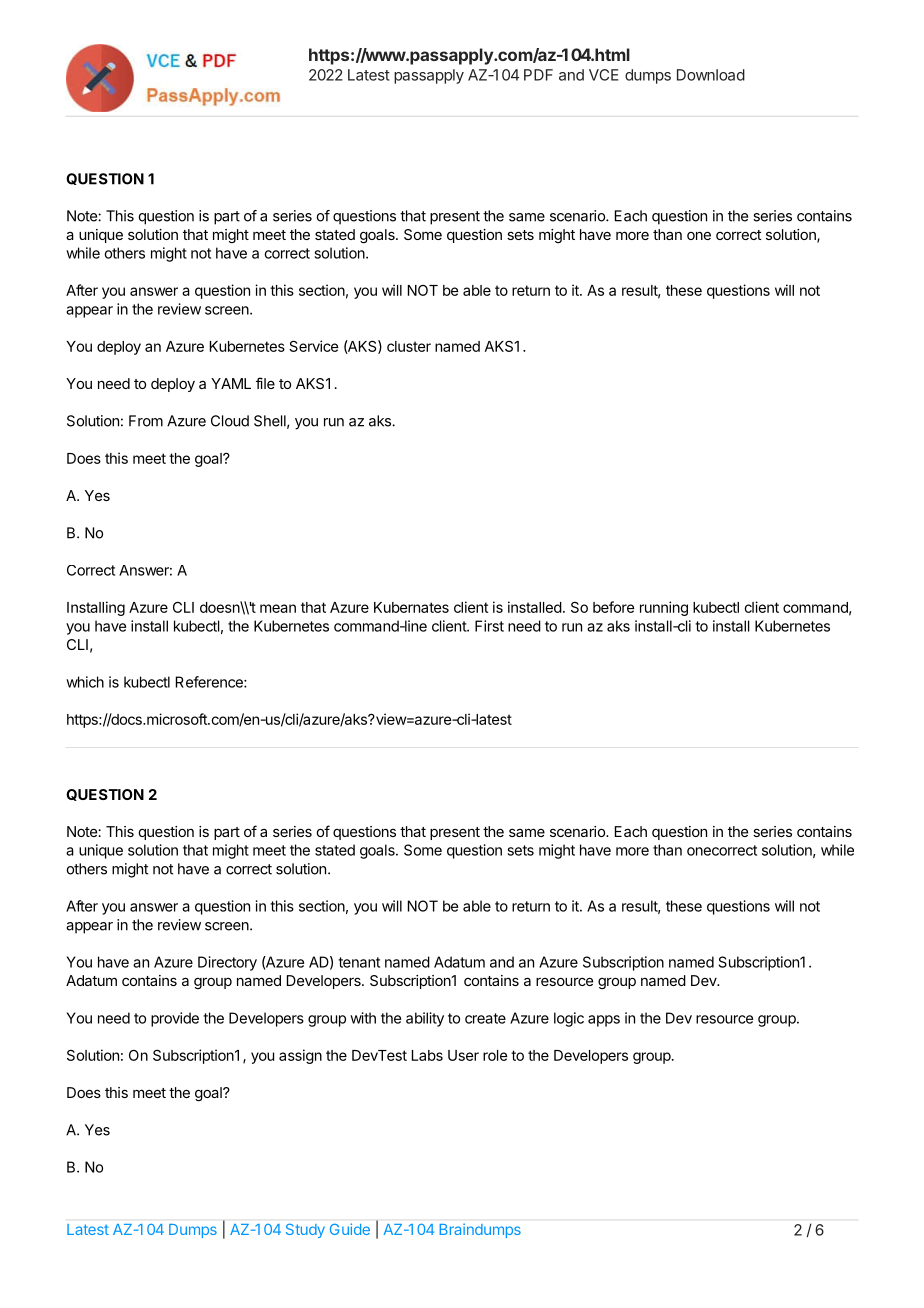 This image has height=1308, width=924. What do you see at coordinates (604, 75) in the image?
I see `VCE` at bounding box center [604, 75].
